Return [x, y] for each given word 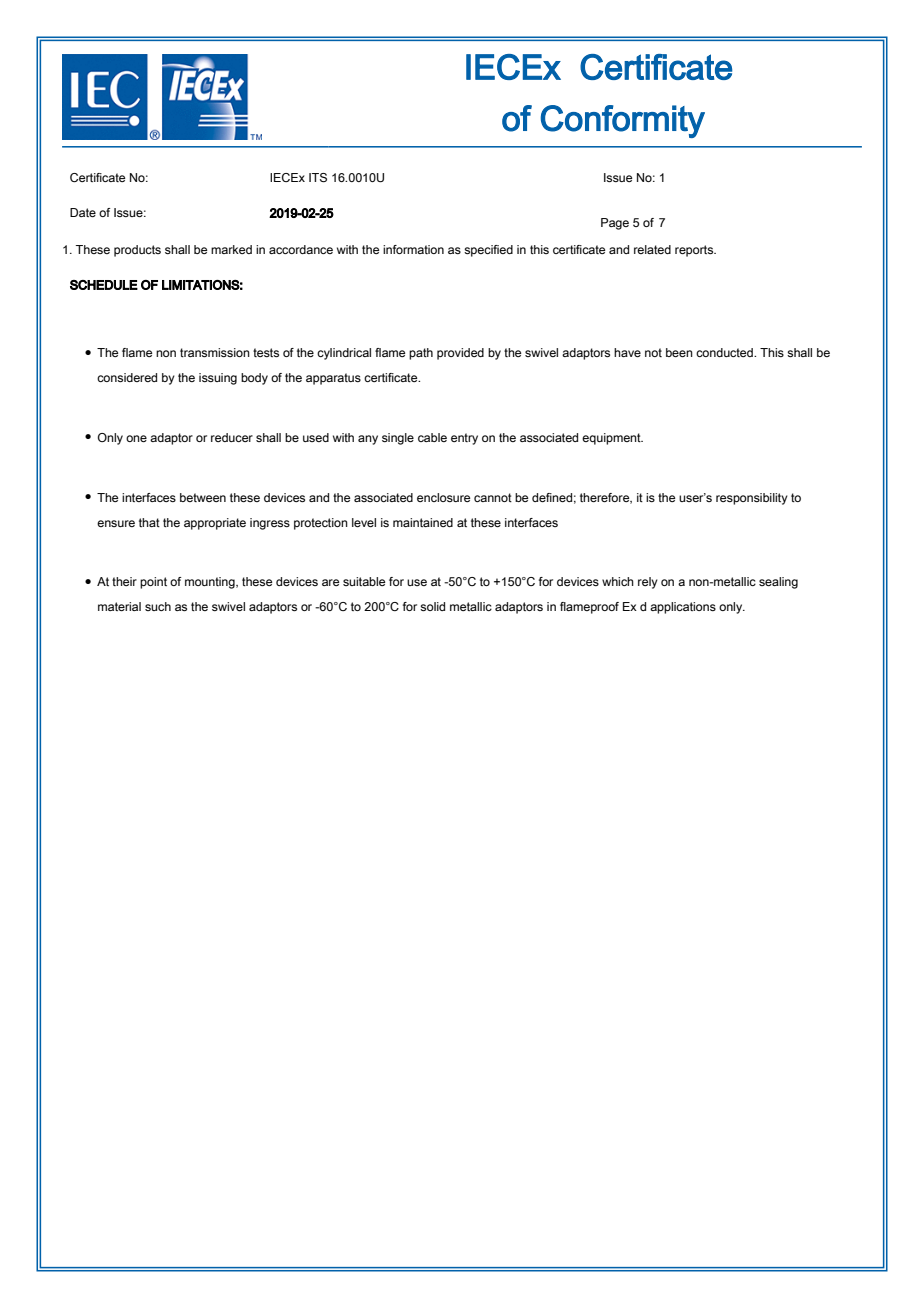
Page [615, 224]
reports [695, 251]
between [203, 497]
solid [432, 606]
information [413, 249]
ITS [318, 177]
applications [683, 608]
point [153, 583]
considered [127, 377]
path [421, 354]
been [679, 352]
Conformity [623, 121]
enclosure [443, 497]
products [137, 251]
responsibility [752, 499]
